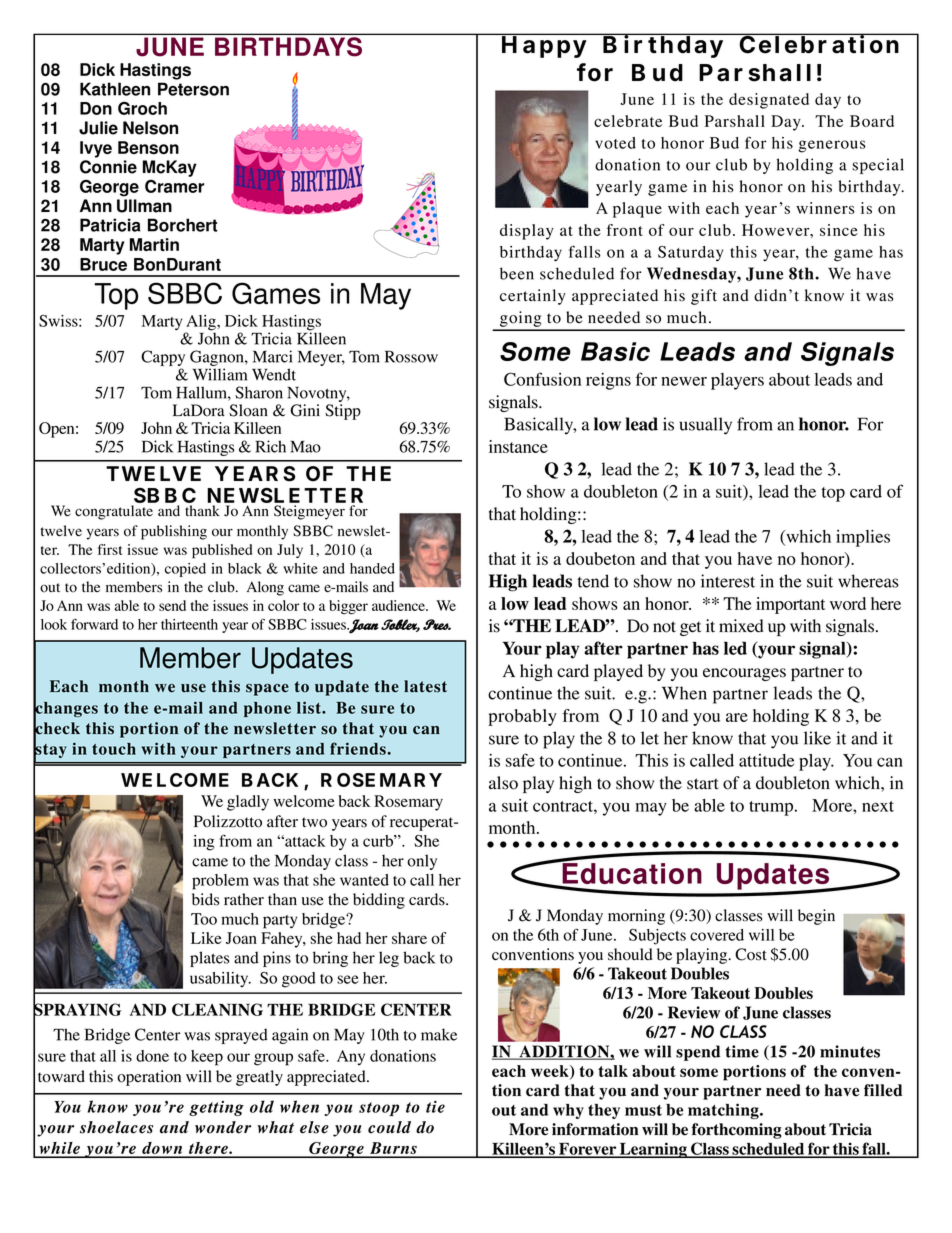  I want to click on designated, so click(769, 101).
